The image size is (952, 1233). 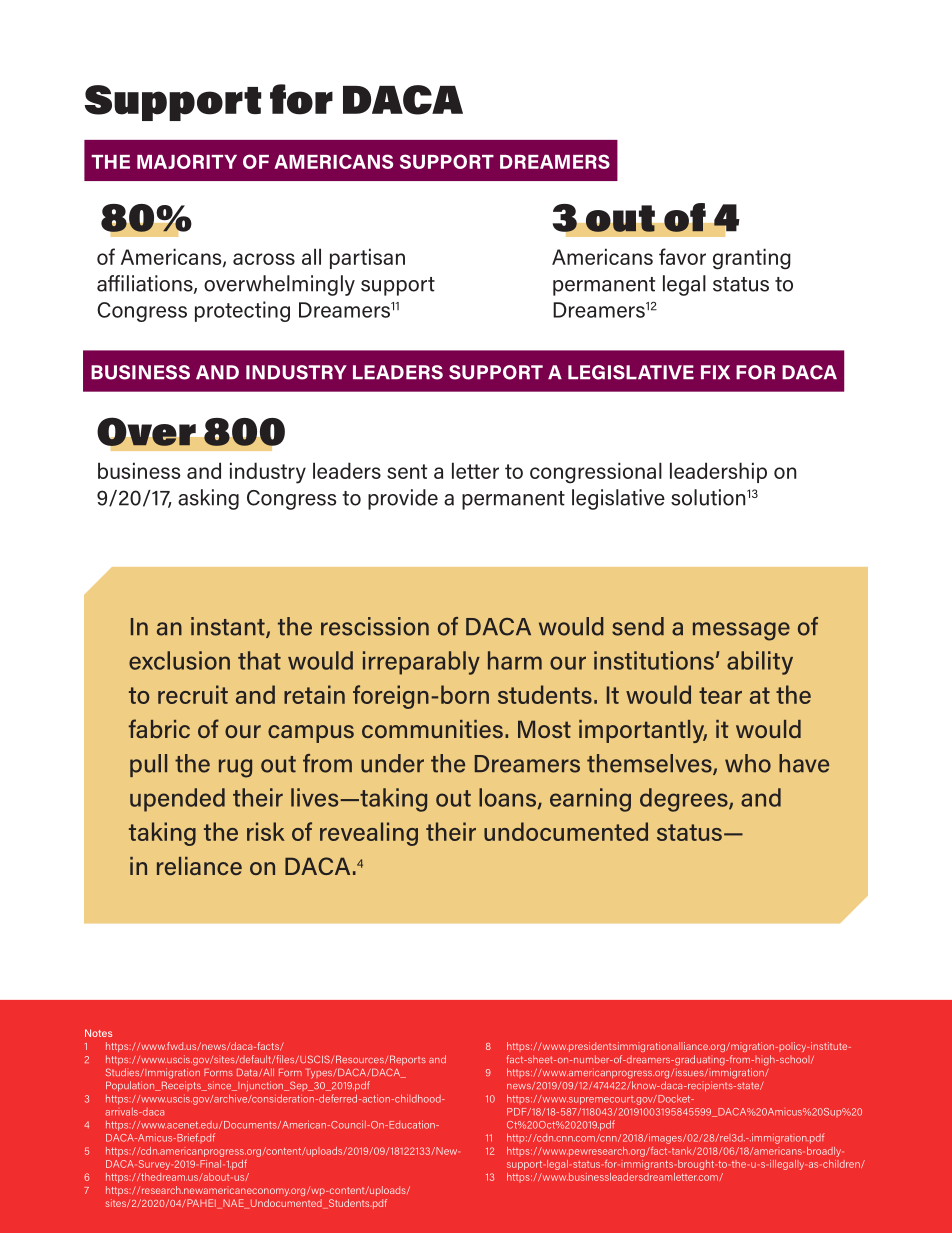 I want to click on instant, so click(x=229, y=627).
